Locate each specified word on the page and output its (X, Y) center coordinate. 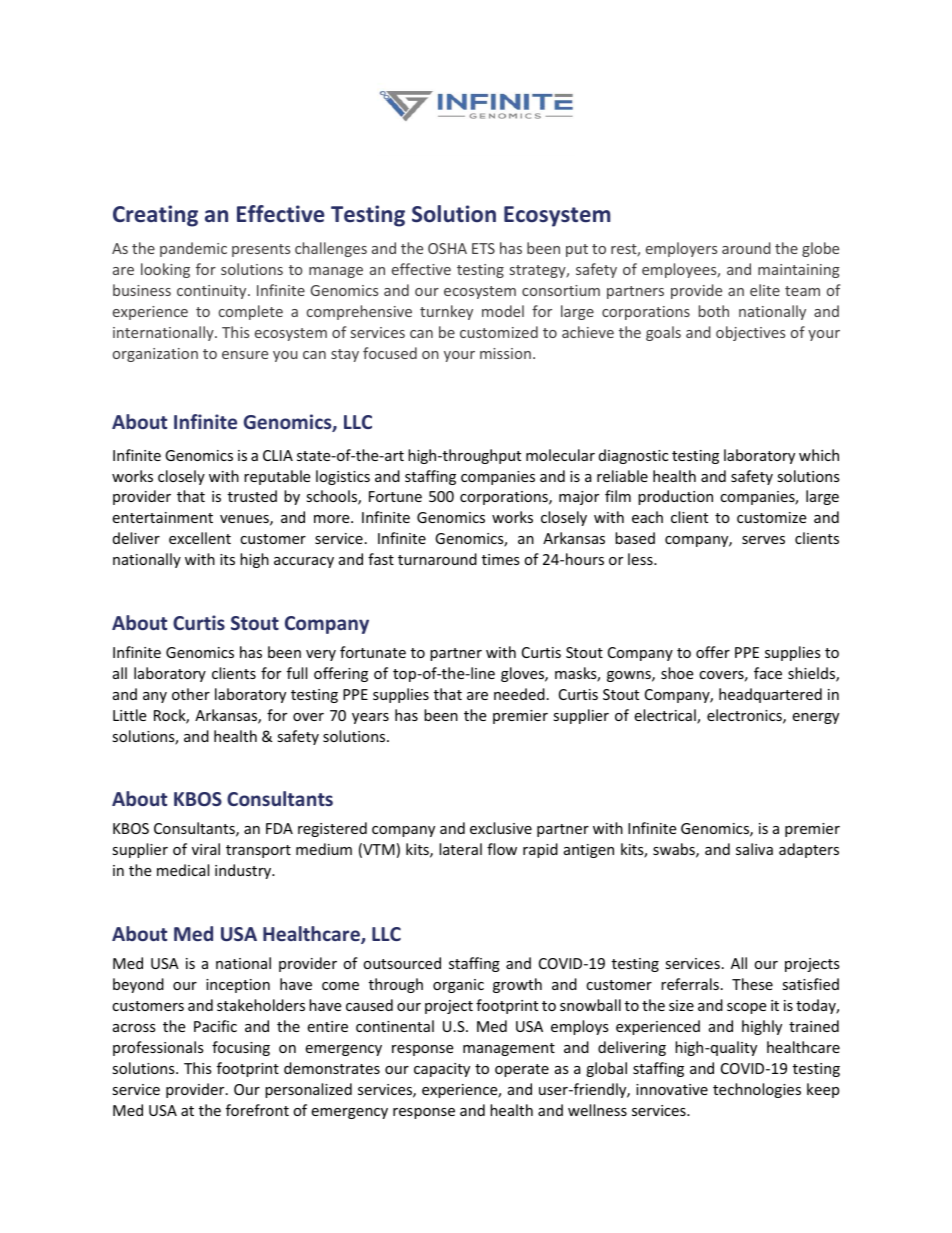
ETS (483, 248)
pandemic (193, 249)
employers (681, 249)
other (191, 694)
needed (519, 694)
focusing (241, 1048)
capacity (442, 1070)
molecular (560, 455)
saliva (754, 849)
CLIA (278, 455)
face (768, 673)
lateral (460, 849)
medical (183, 870)
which (819, 455)
